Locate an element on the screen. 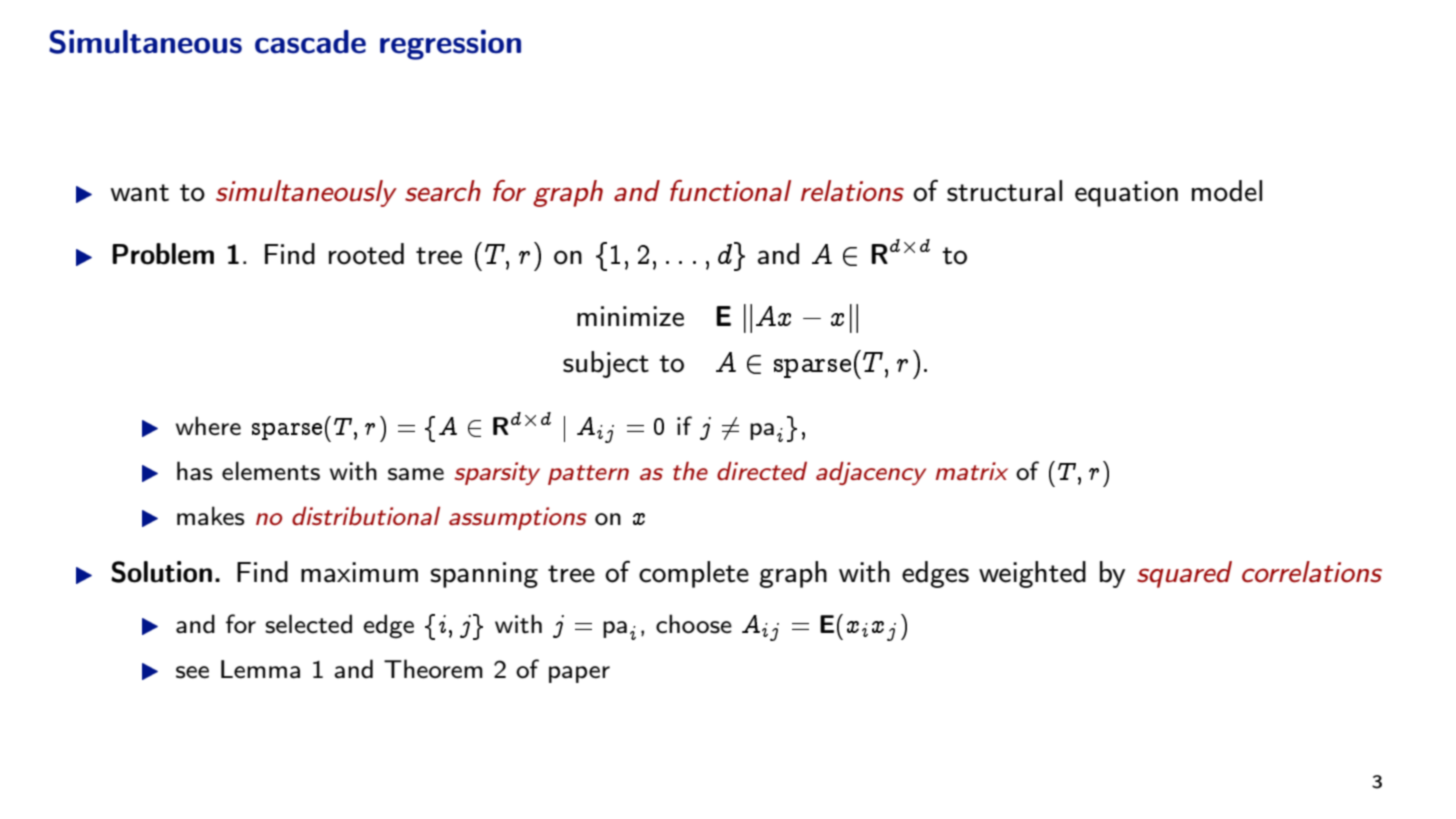  equation is located at coordinates (1126, 194).
